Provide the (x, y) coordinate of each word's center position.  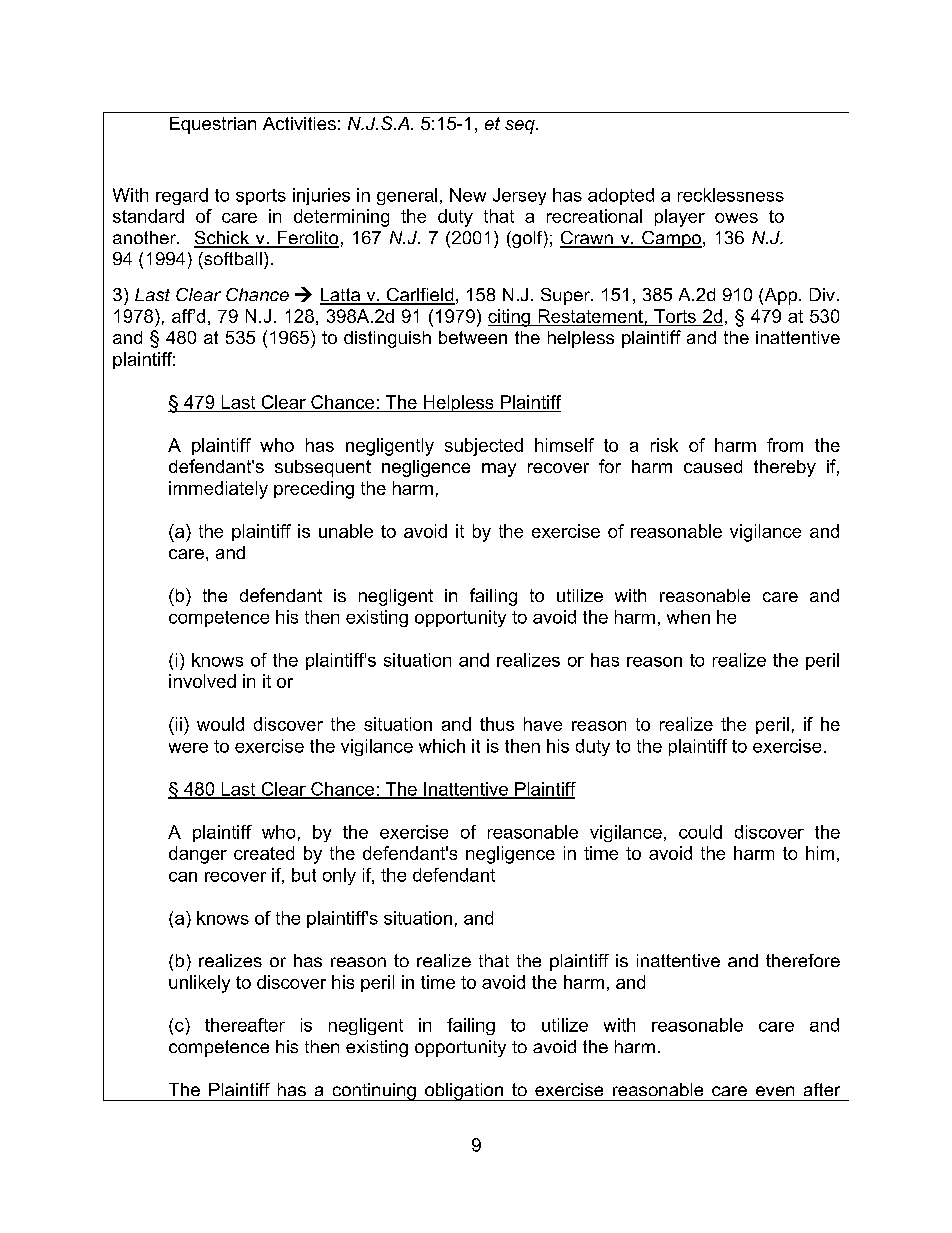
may (499, 470)
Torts (675, 316)
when (688, 617)
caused (713, 466)
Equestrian (213, 125)
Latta (341, 296)
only (339, 876)
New (468, 195)
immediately (218, 490)
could (700, 832)
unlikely (199, 984)
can (183, 877)
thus (497, 724)
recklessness (731, 195)
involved (202, 681)
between (473, 337)
